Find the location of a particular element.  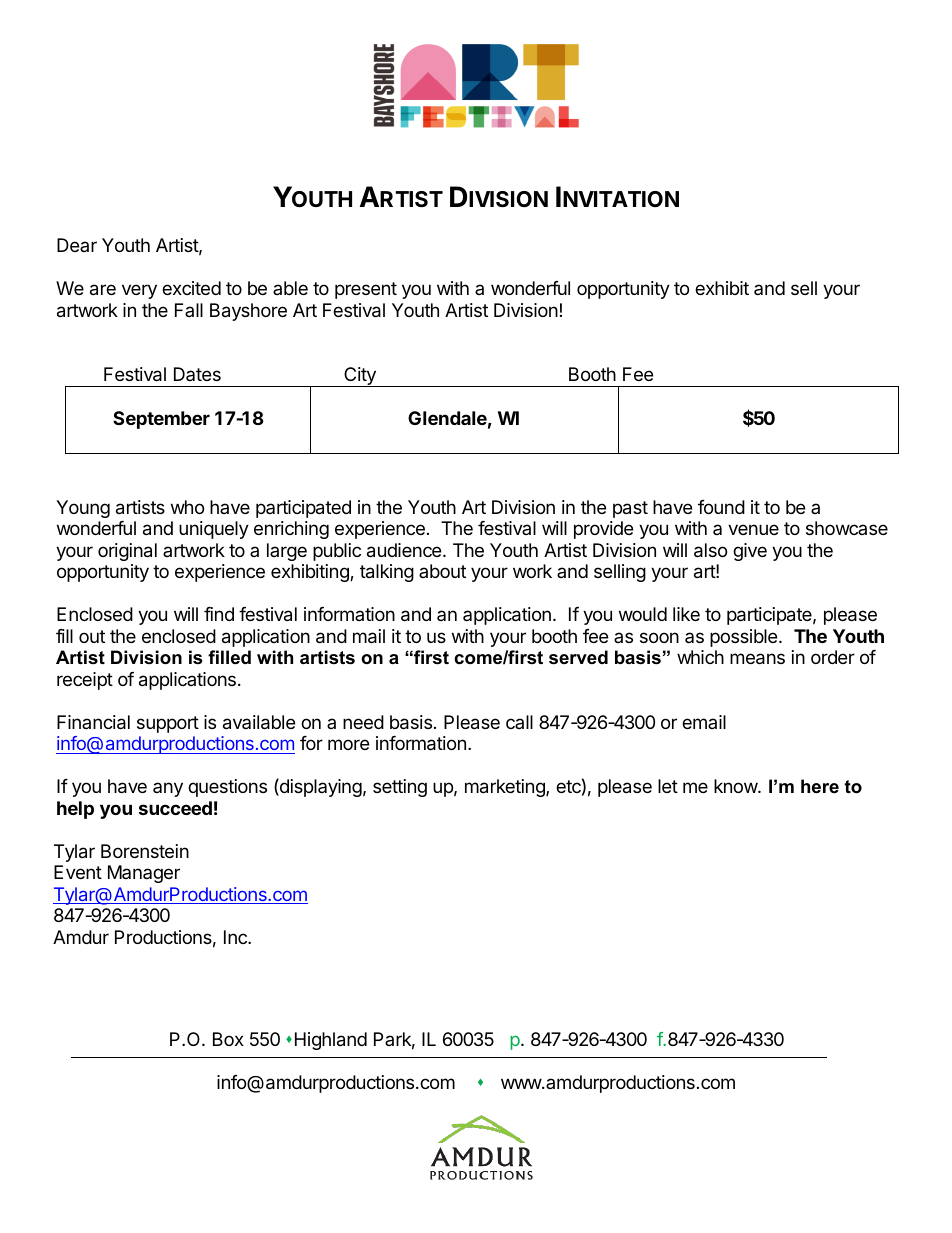

audience is located at coordinates (405, 550).
